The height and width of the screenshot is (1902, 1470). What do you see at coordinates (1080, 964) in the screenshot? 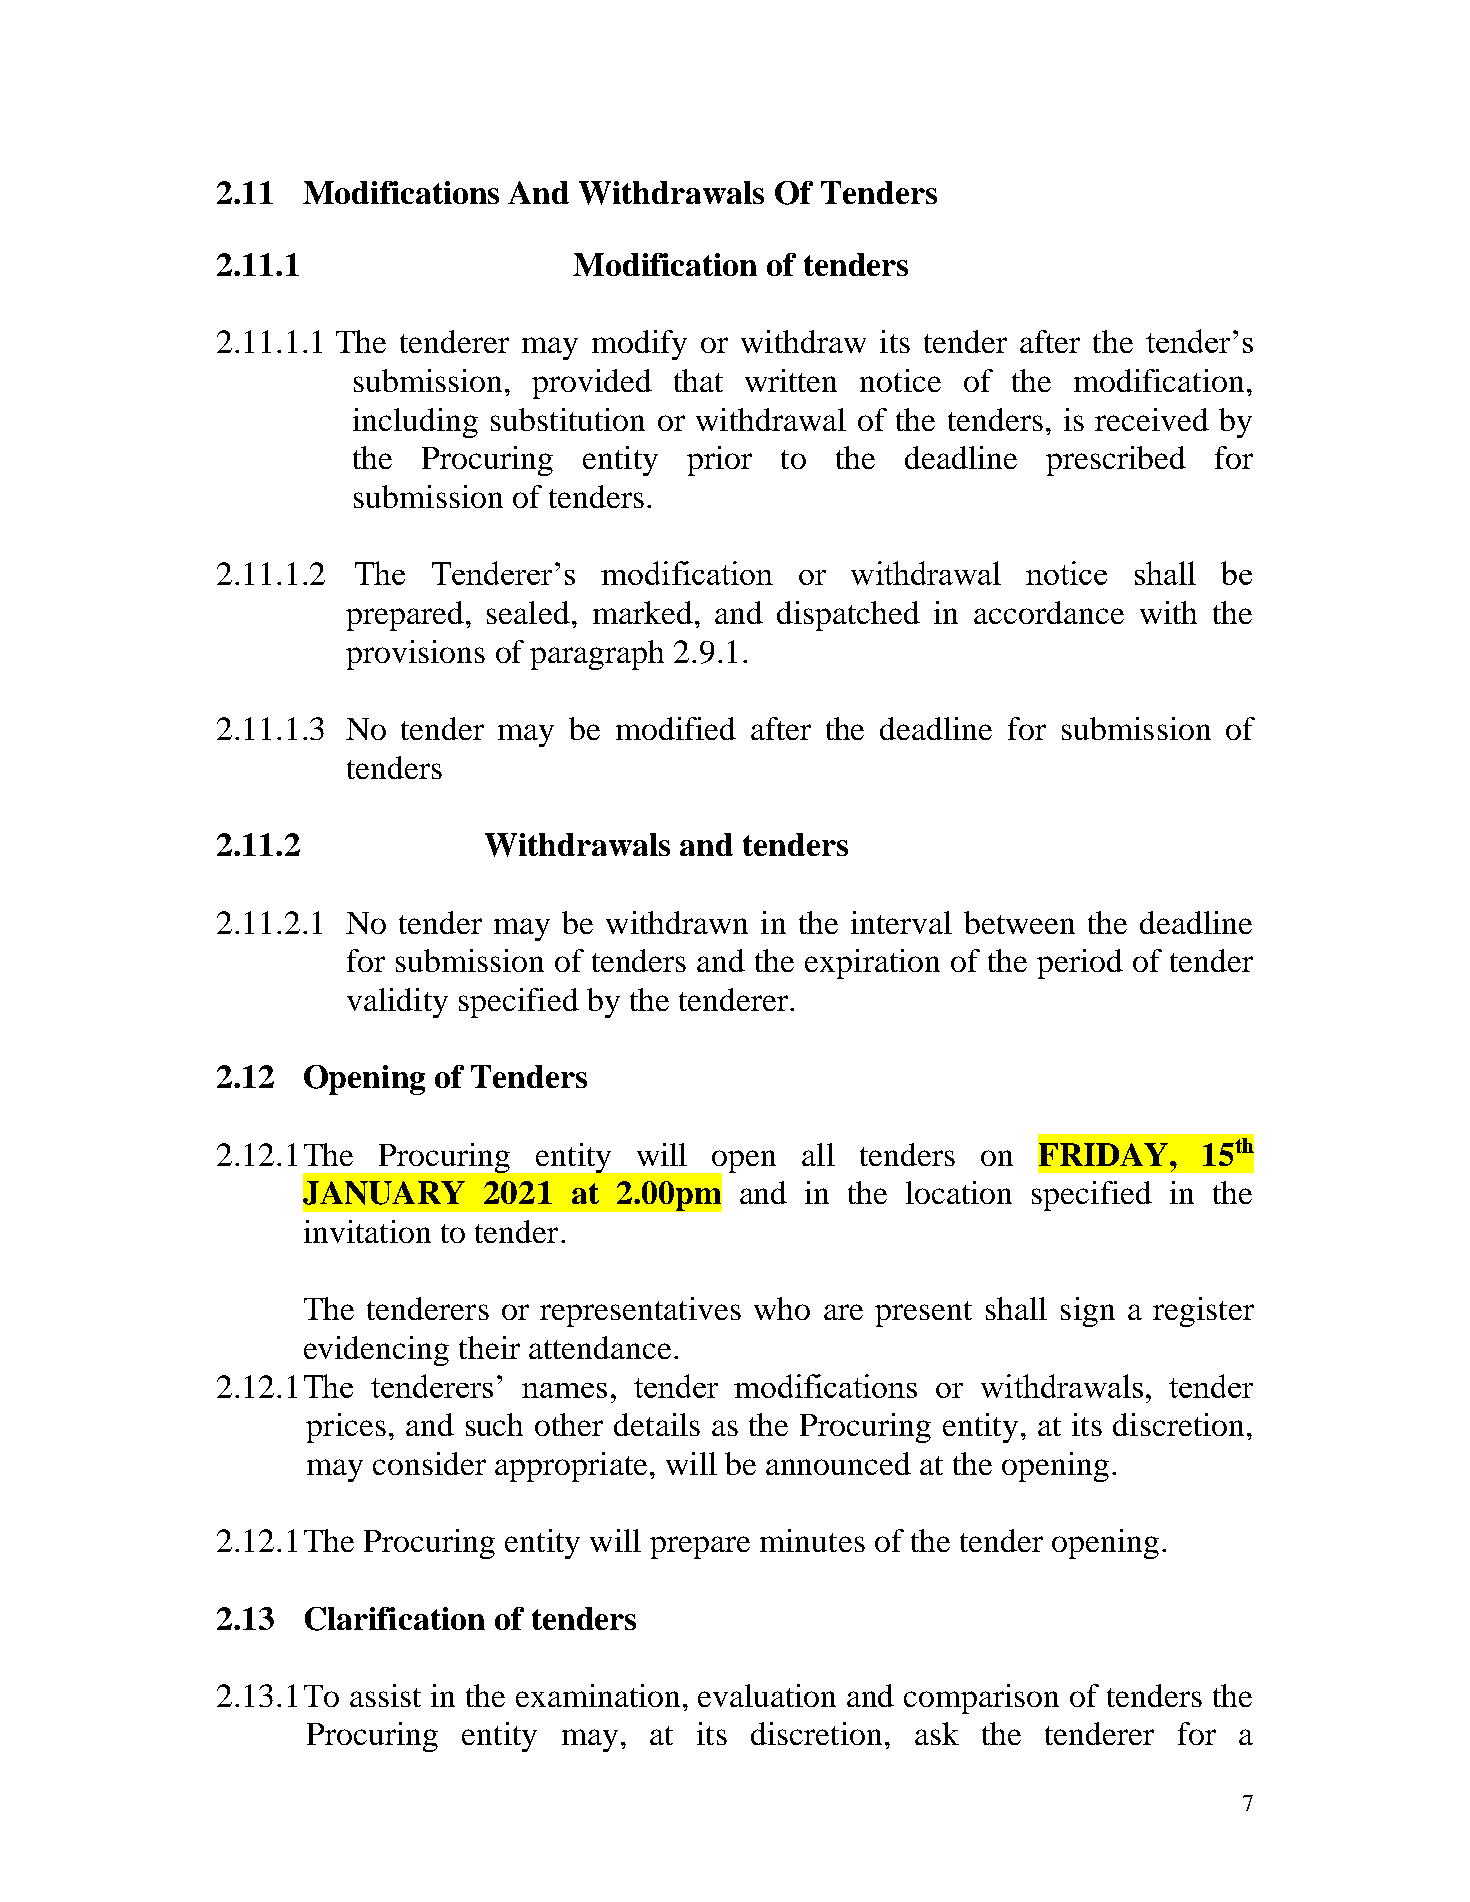
I see `period` at bounding box center [1080, 964].
